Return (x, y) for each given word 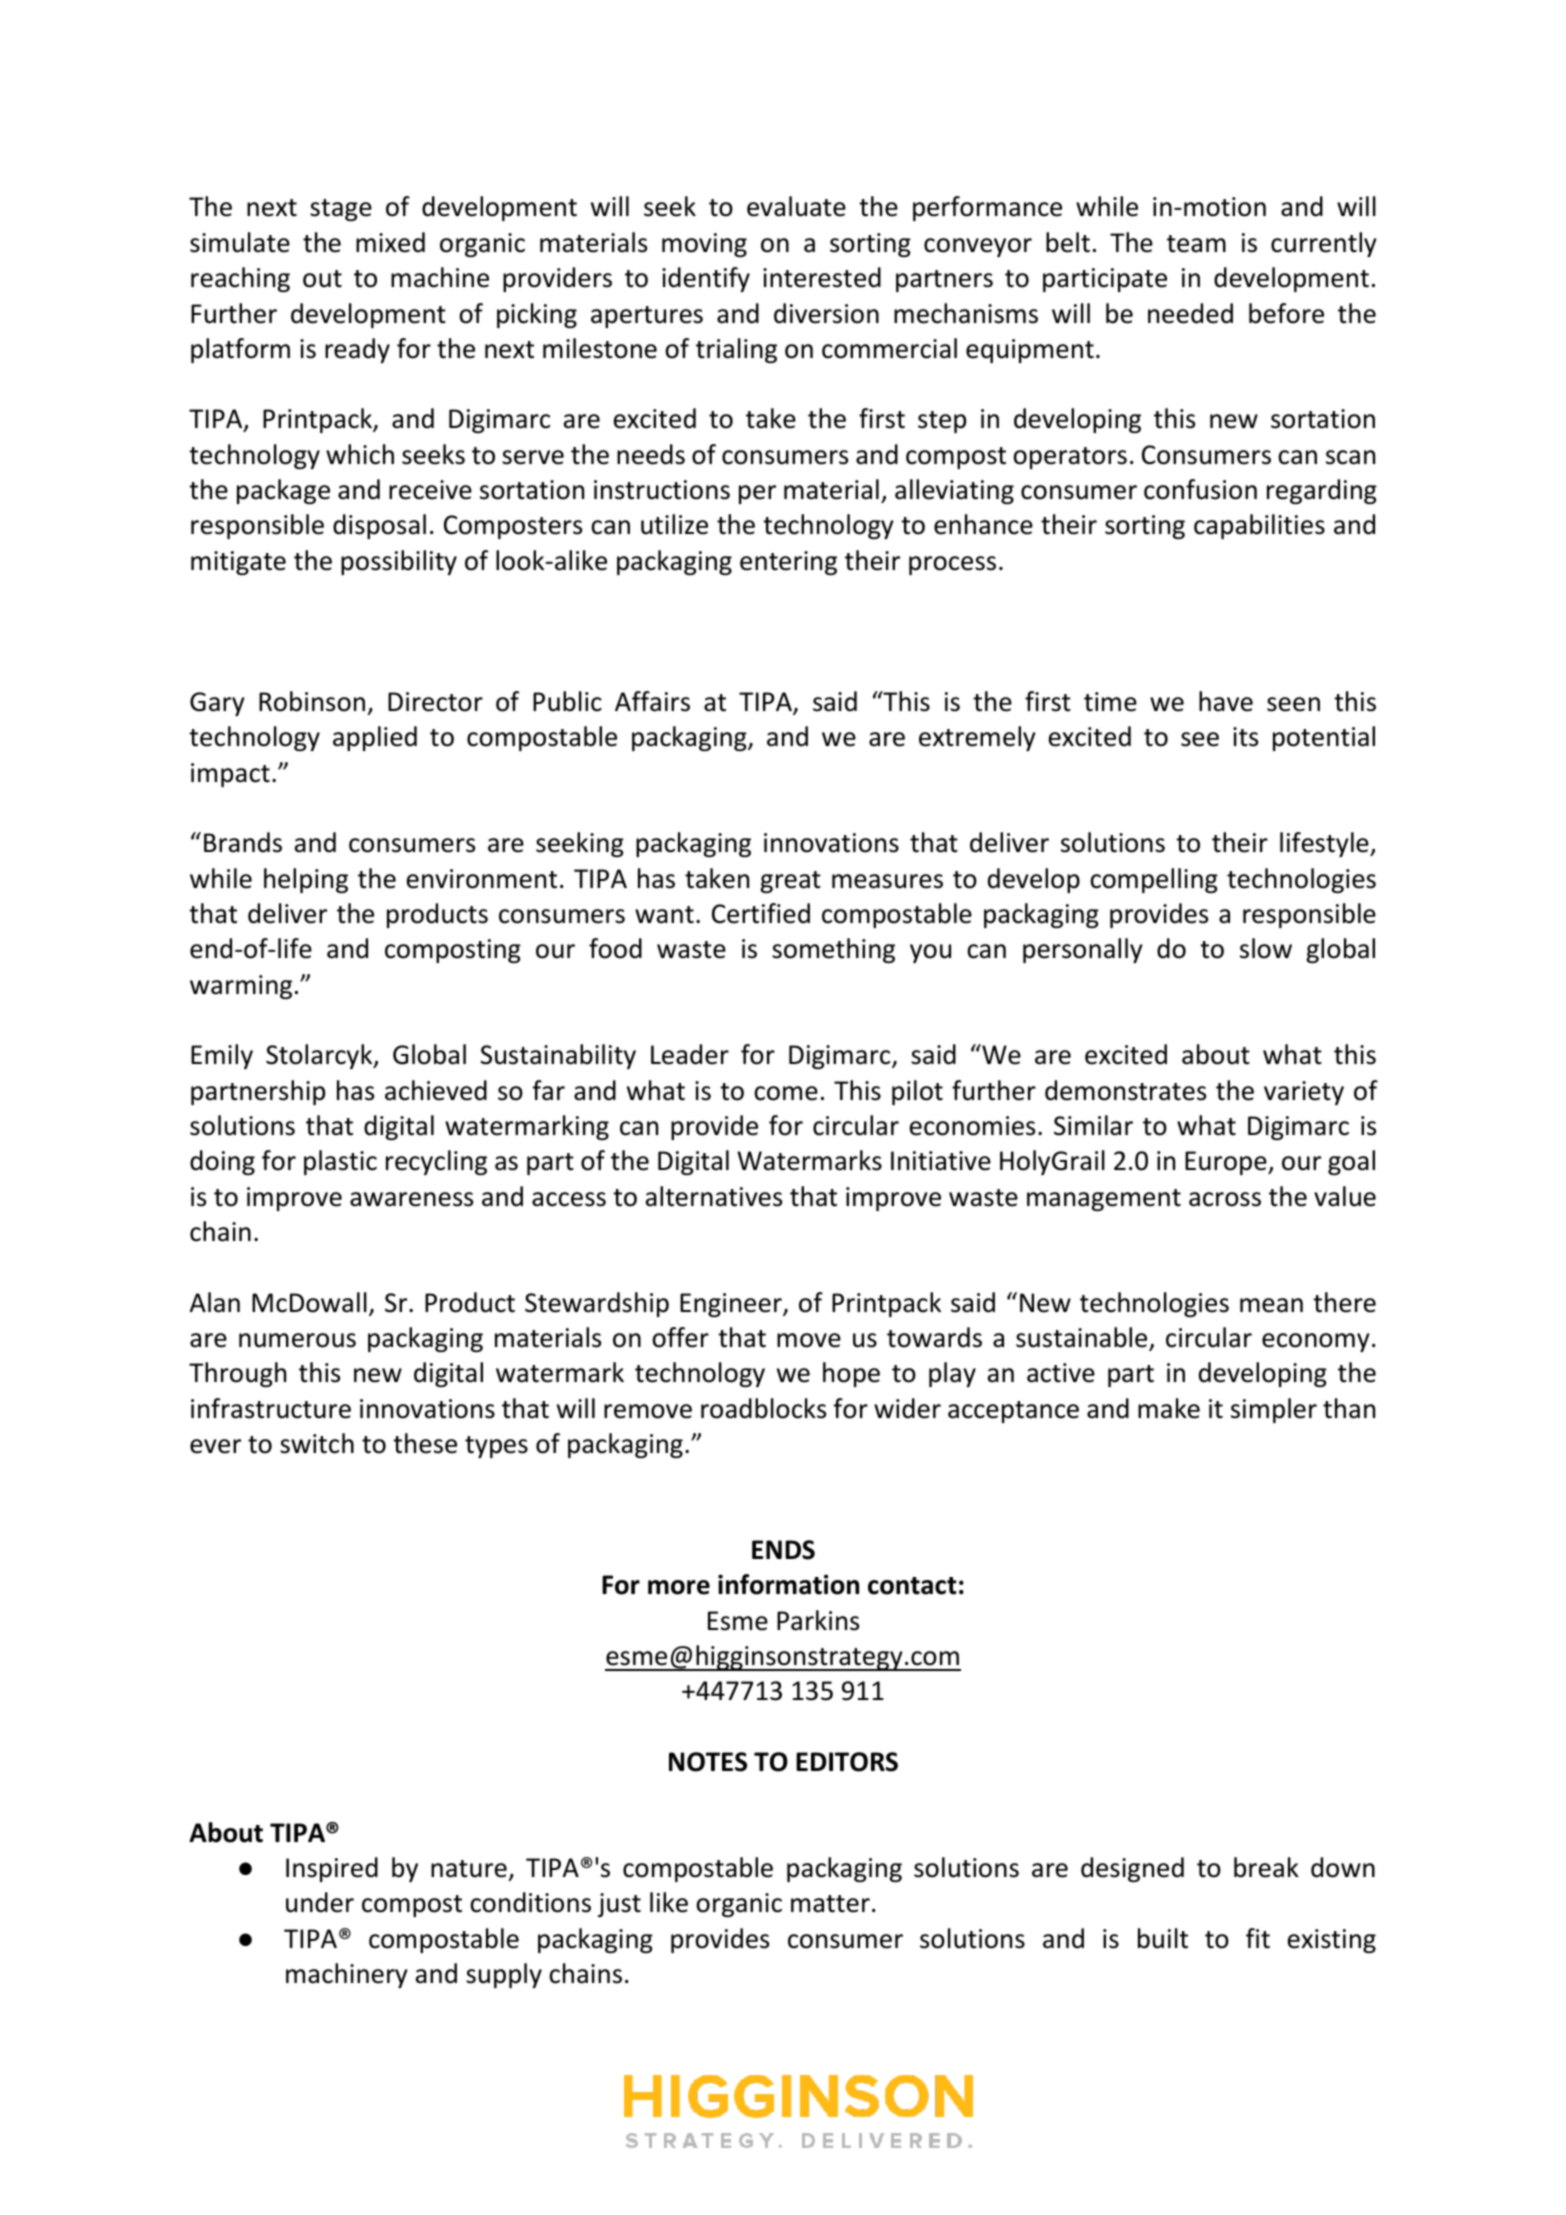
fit (1258, 1938)
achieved (436, 1090)
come (786, 1093)
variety (1304, 1093)
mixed (390, 242)
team (1196, 244)
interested (822, 277)
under (320, 1902)
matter (830, 1904)
